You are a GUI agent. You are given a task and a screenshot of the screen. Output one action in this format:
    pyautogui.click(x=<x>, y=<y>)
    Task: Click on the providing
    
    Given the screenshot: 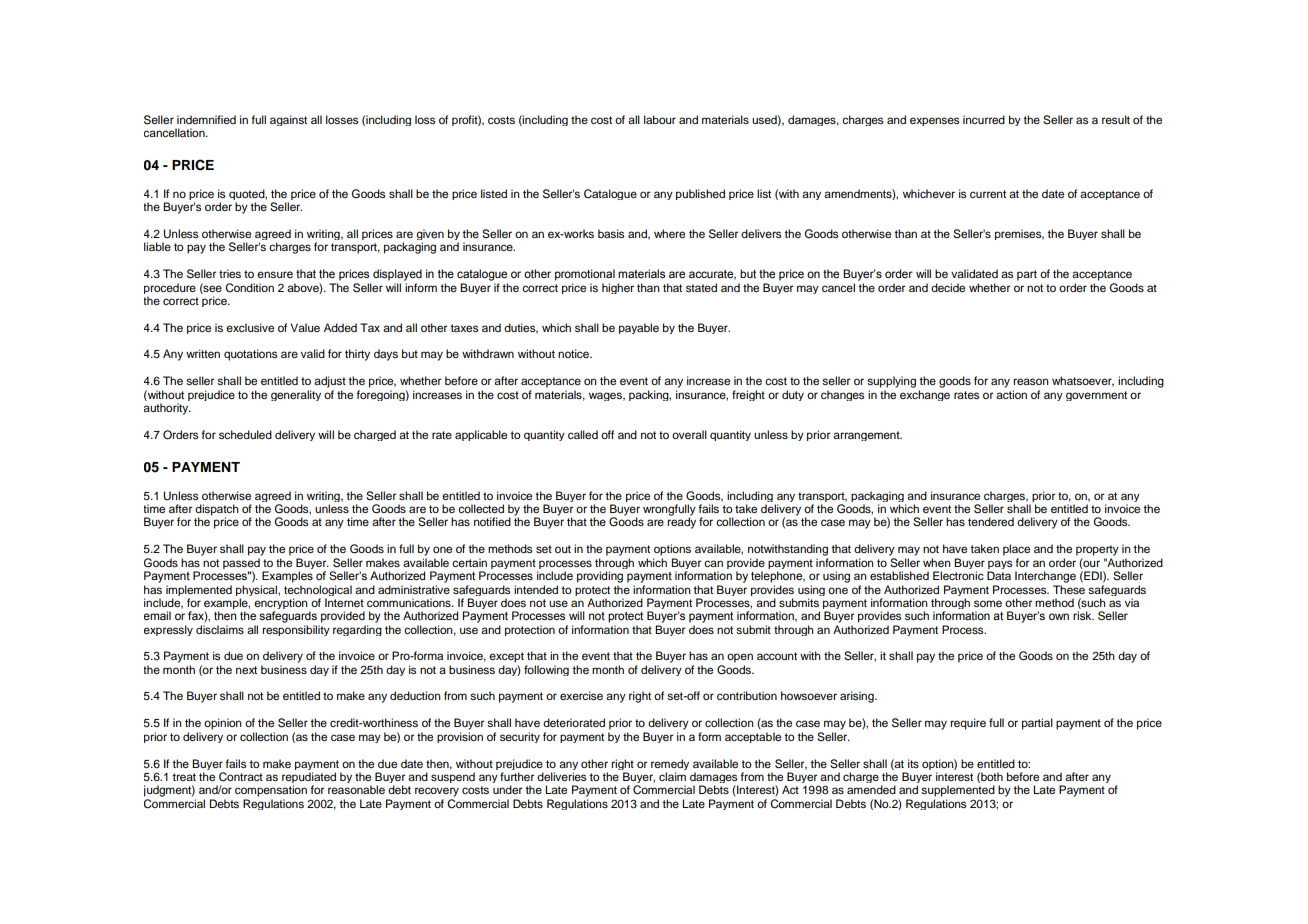 What is the action you would take?
    pyautogui.click(x=600, y=577)
